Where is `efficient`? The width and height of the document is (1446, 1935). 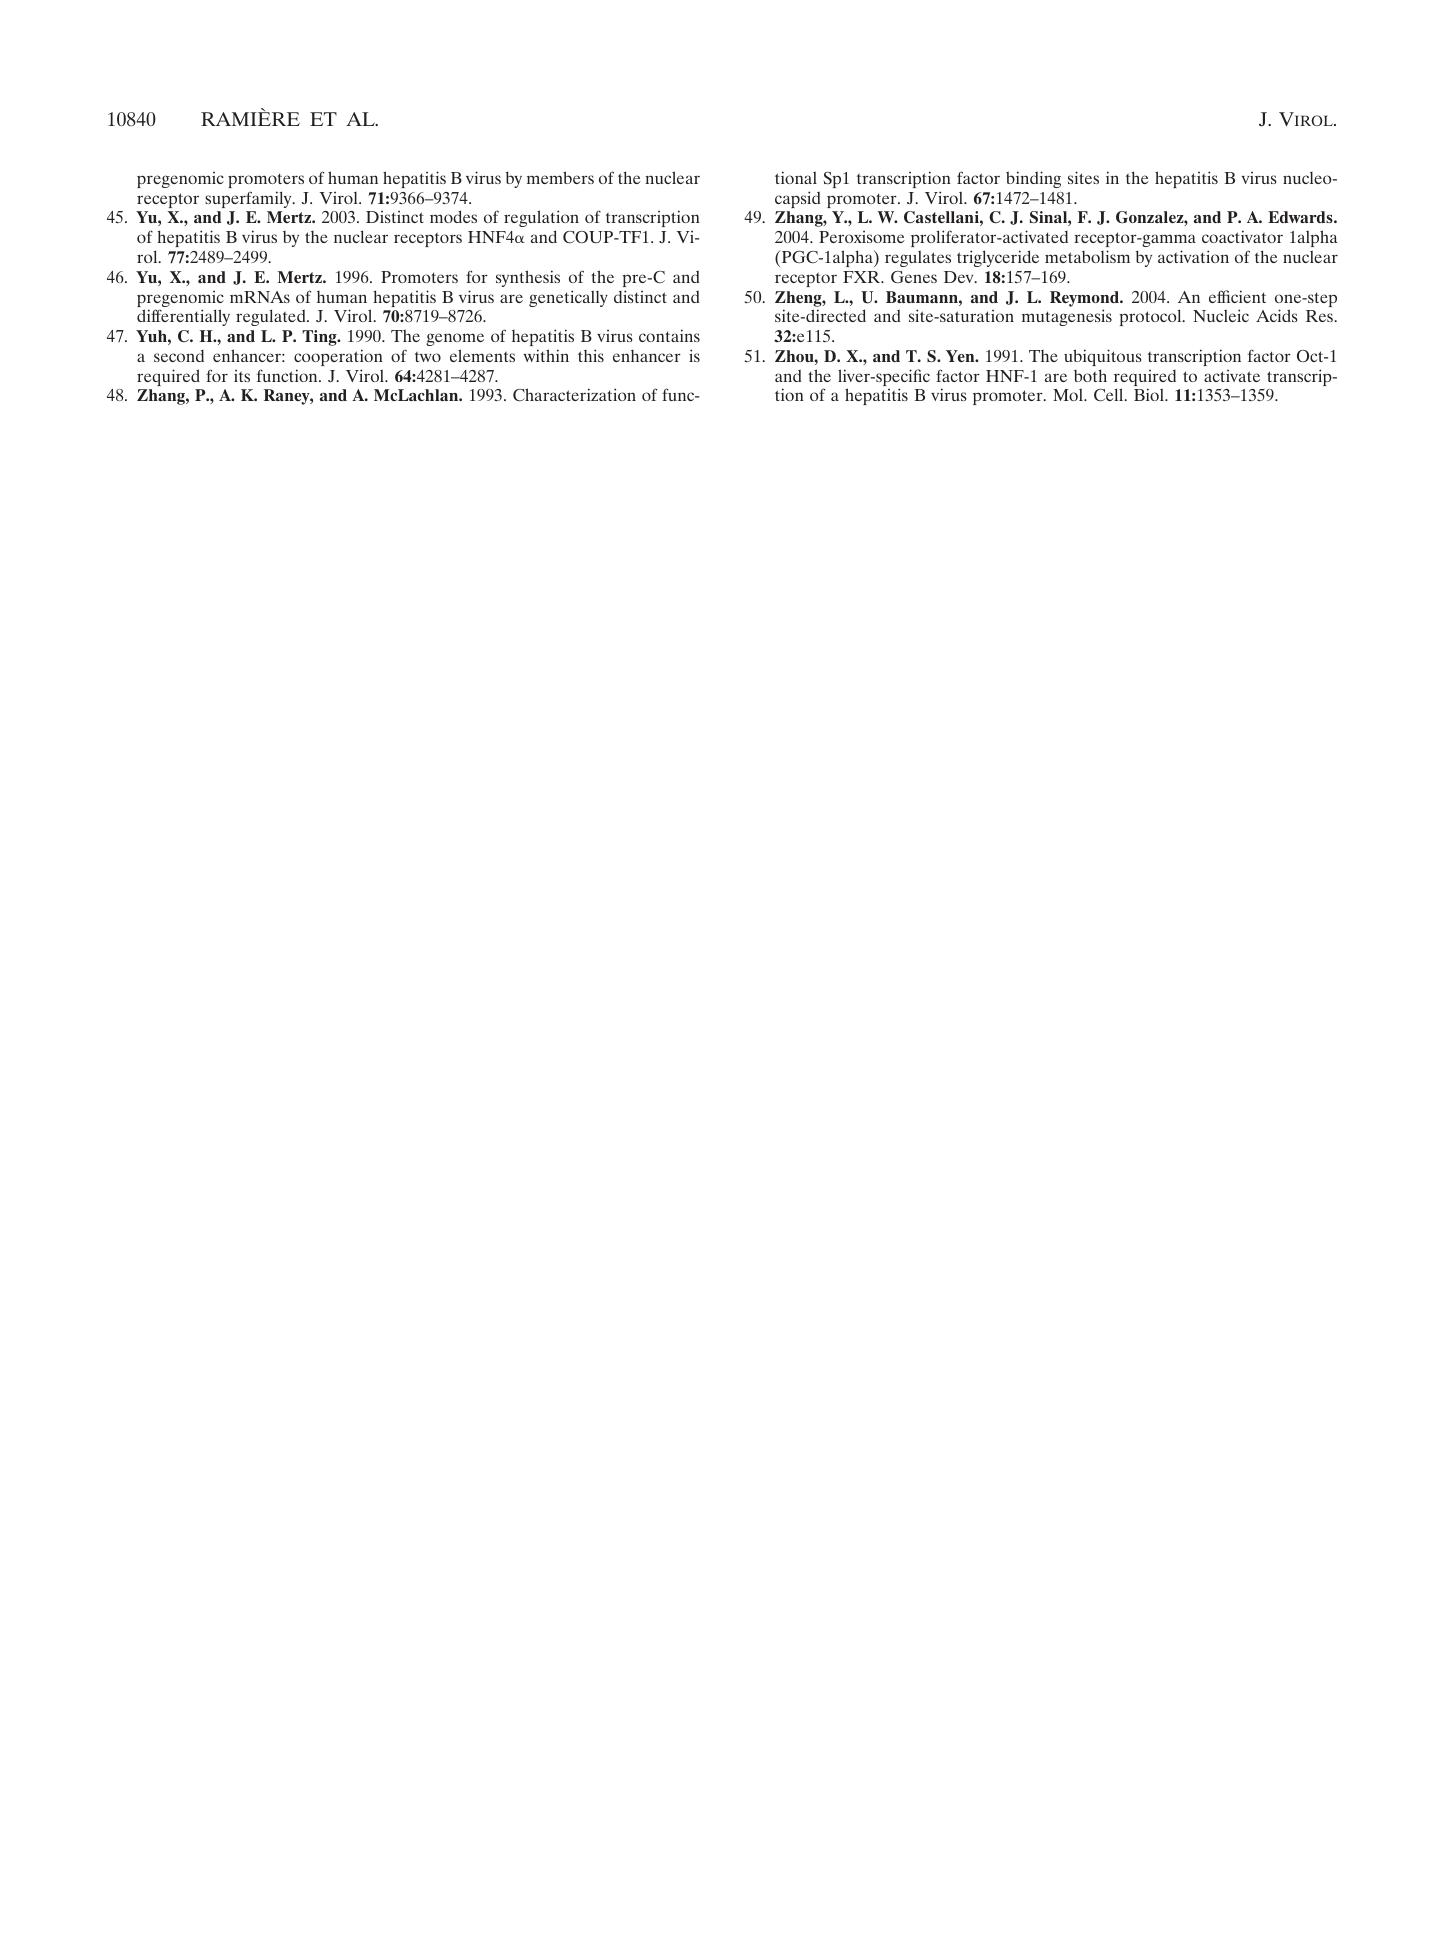
efficient is located at coordinates (1237, 296).
